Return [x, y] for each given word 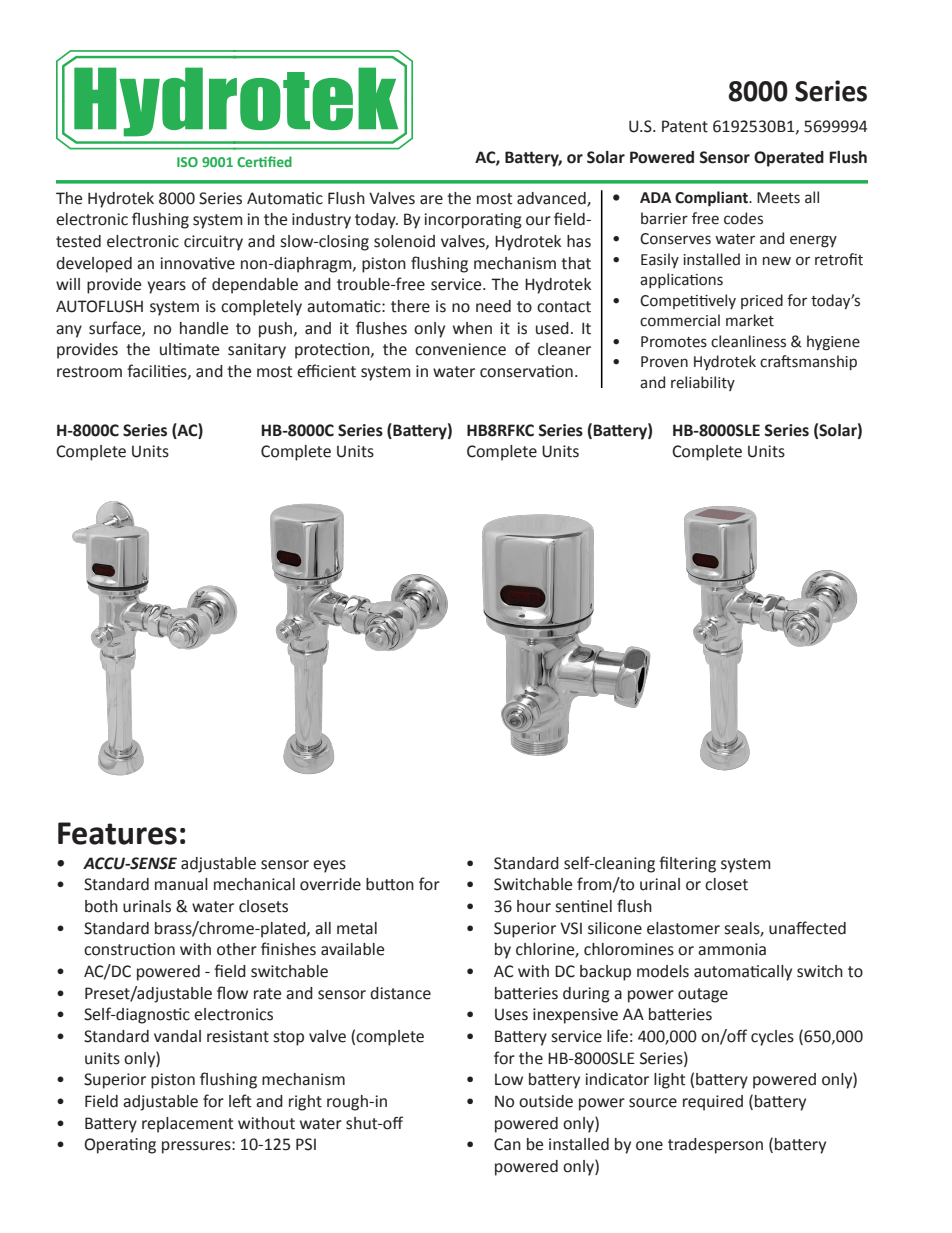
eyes [329, 866]
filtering [687, 864]
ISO [187, 162]
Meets [778, 198]
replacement [188, 1125]
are [431, 200]
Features [117, 833]
